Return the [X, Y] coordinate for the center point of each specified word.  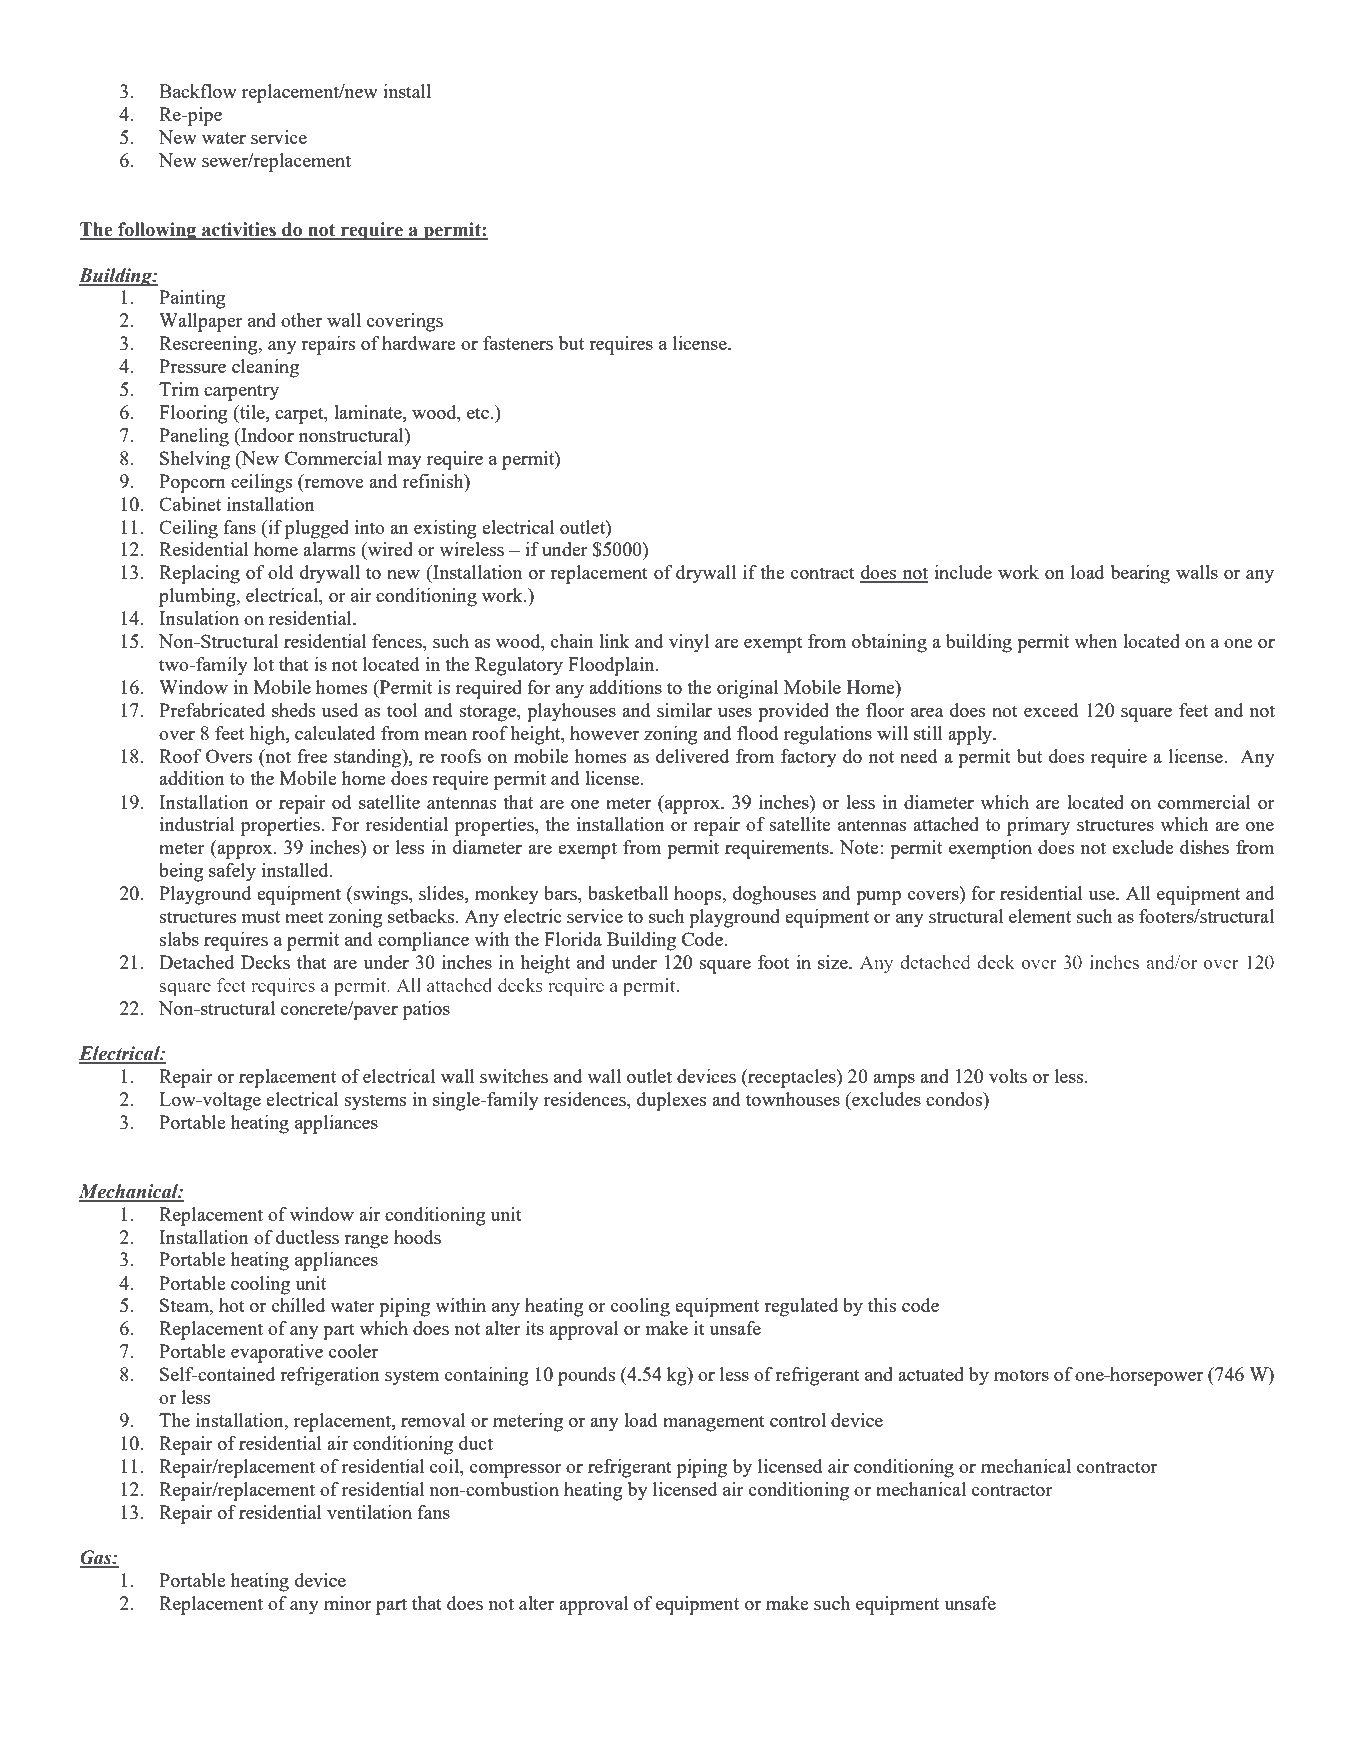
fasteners [518, 343]
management [714, 1423]
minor [348, 1603]
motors [1021, 1375]
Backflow [198, 91]
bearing [1140, 574]
